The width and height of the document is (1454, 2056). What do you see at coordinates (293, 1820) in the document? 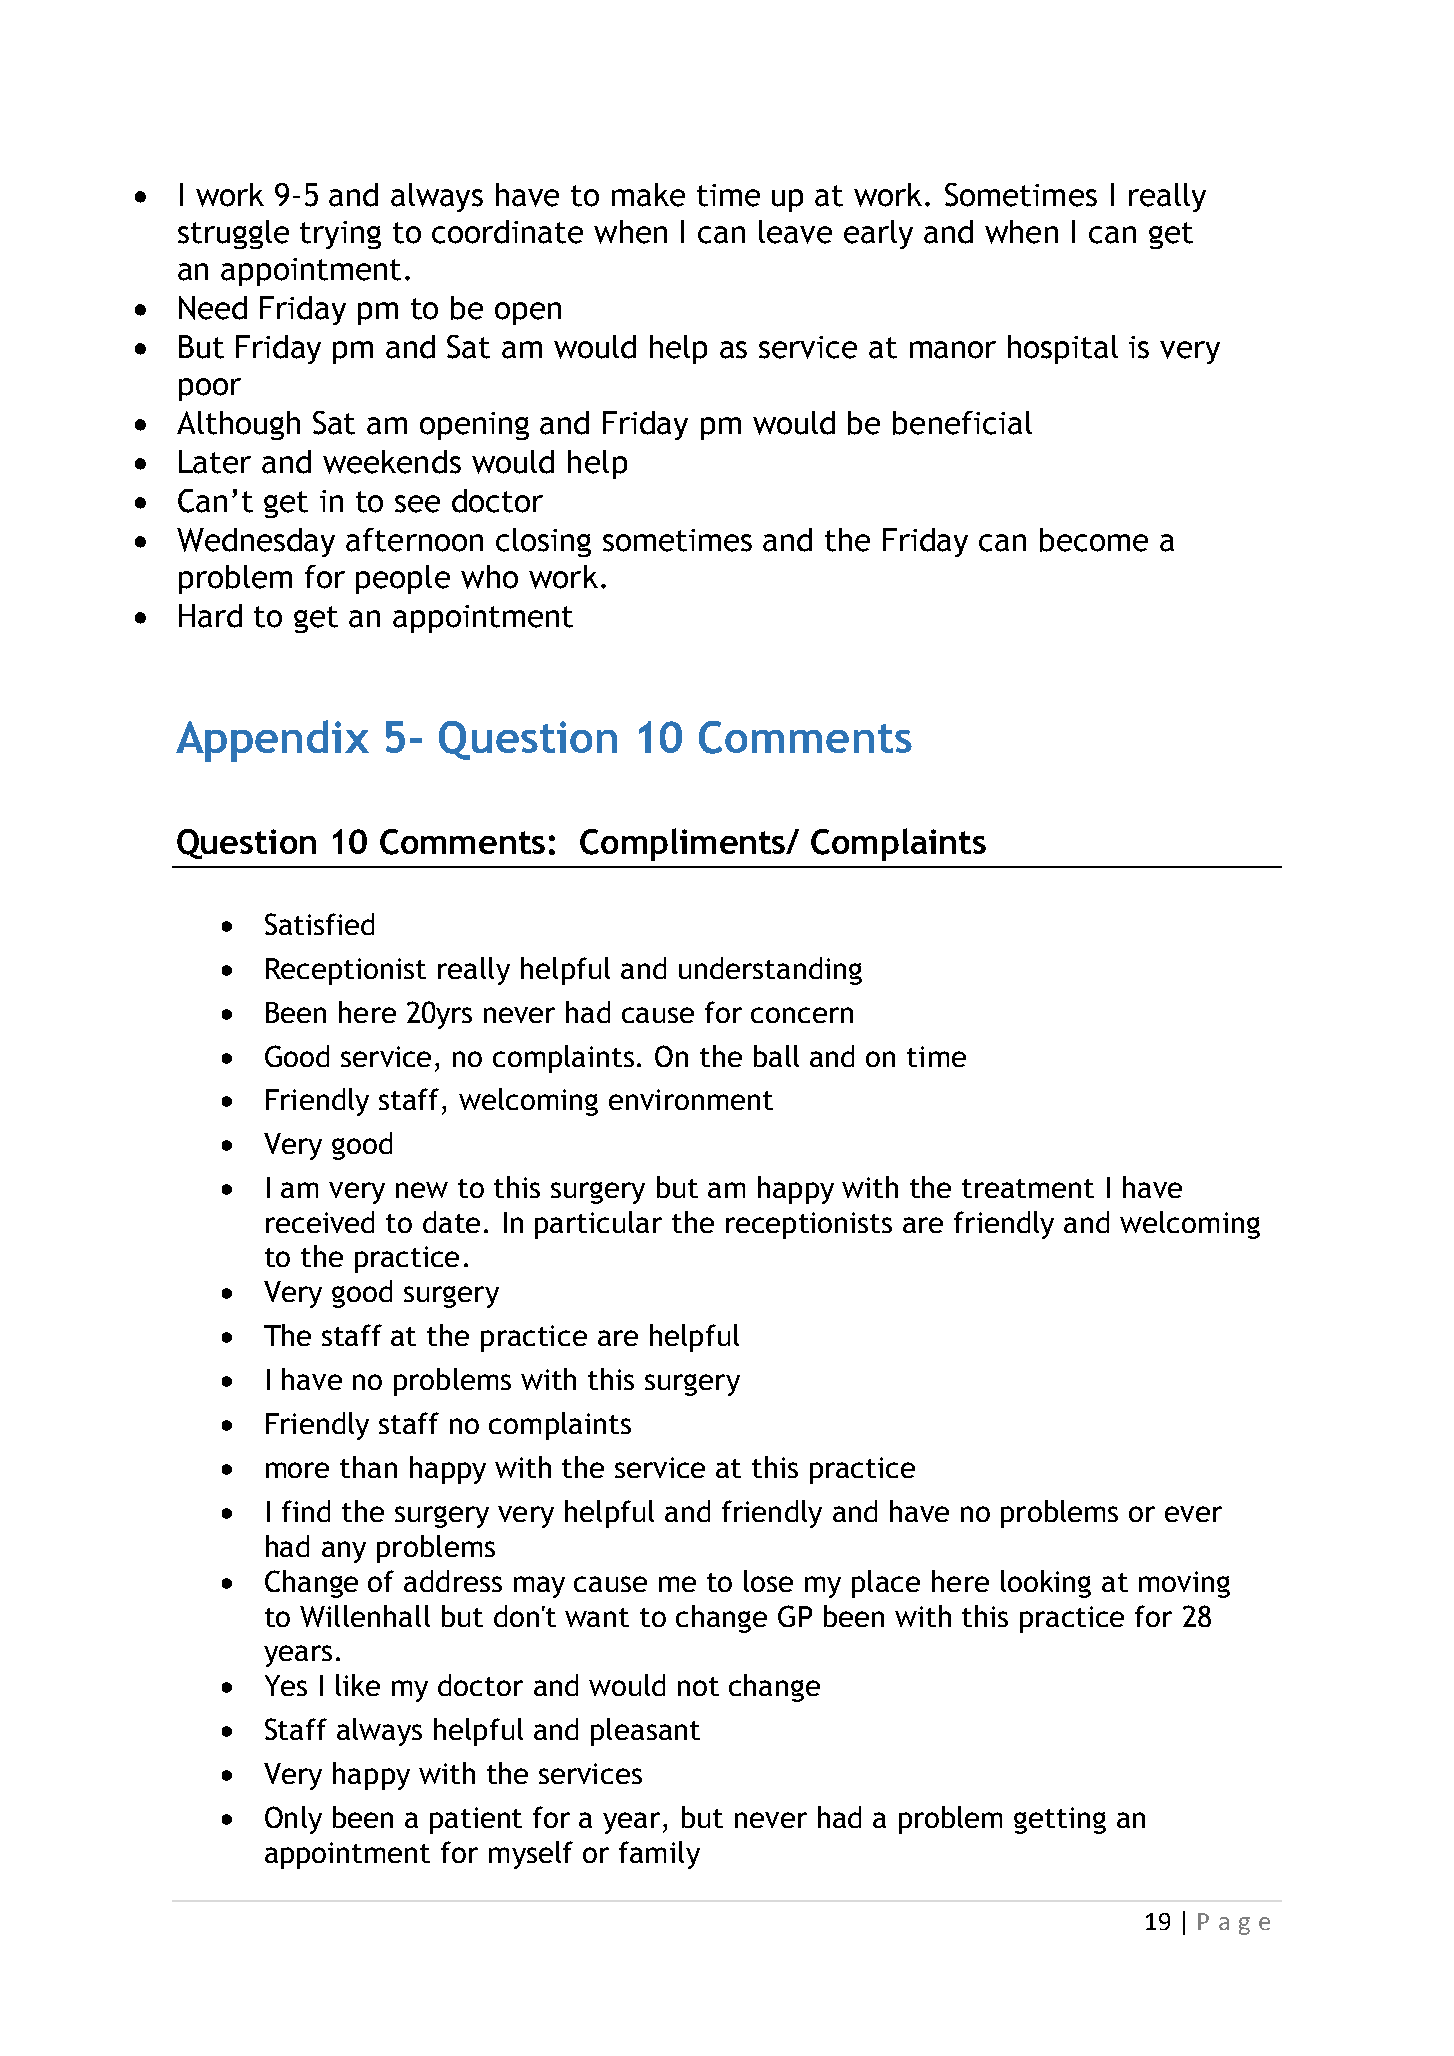
I see `Only` at bounding box center [293, 1820].
